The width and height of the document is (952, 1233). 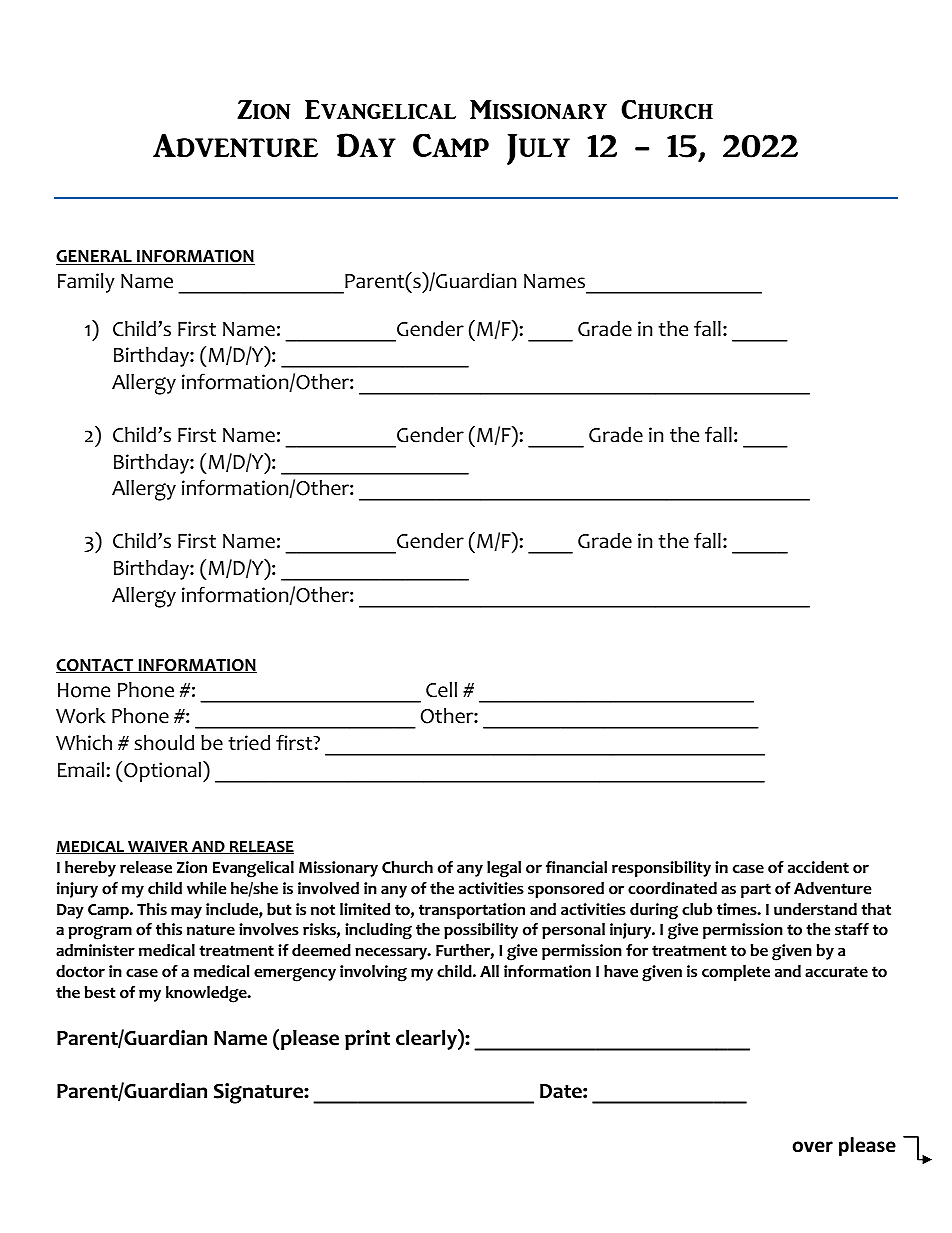 I want to click on knowledge, so click(x=207, y=994).
